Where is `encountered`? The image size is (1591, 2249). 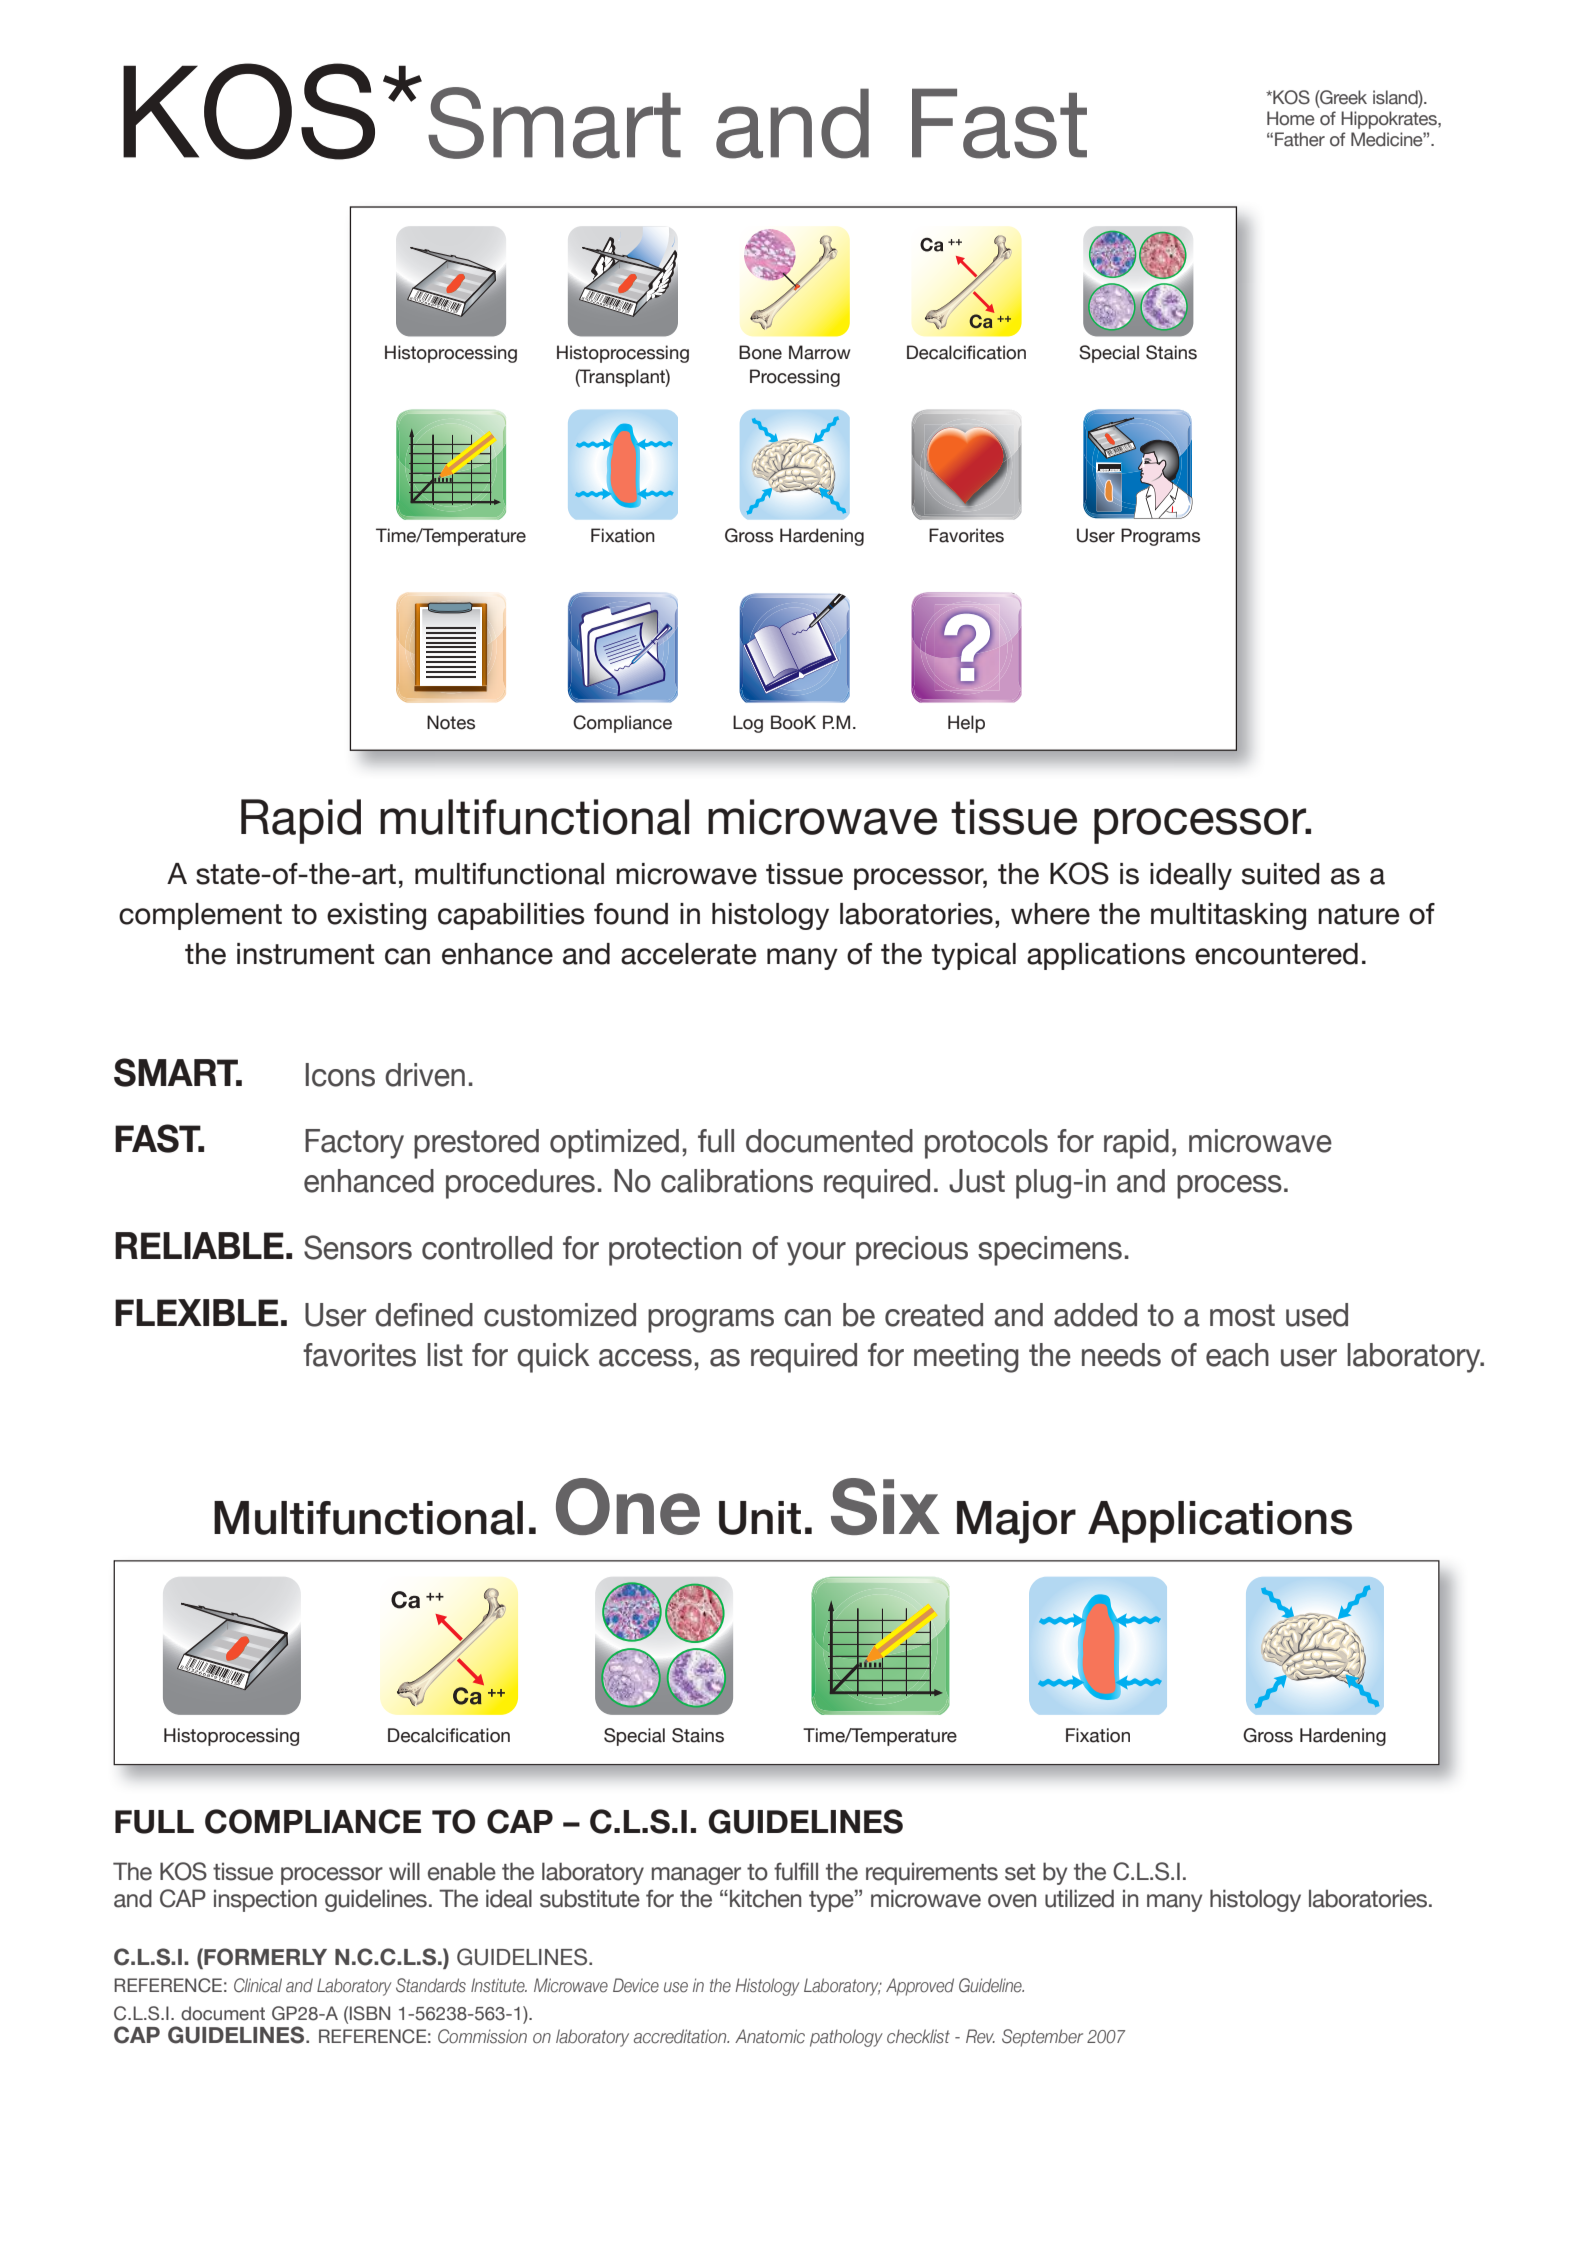
encountered is located at coordinates (1276, 954).
